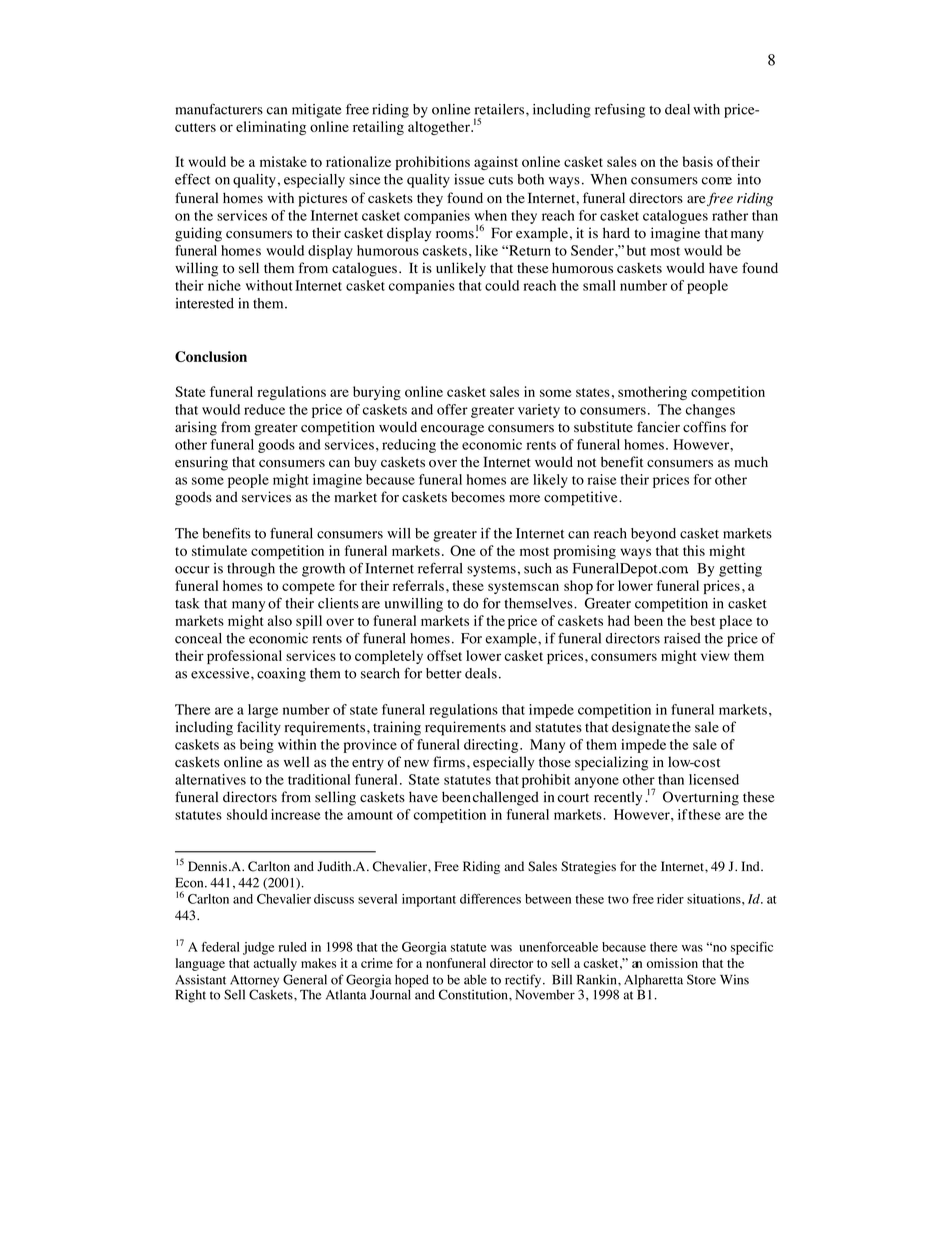  I want to click on Attorney, so click(254, 982).
